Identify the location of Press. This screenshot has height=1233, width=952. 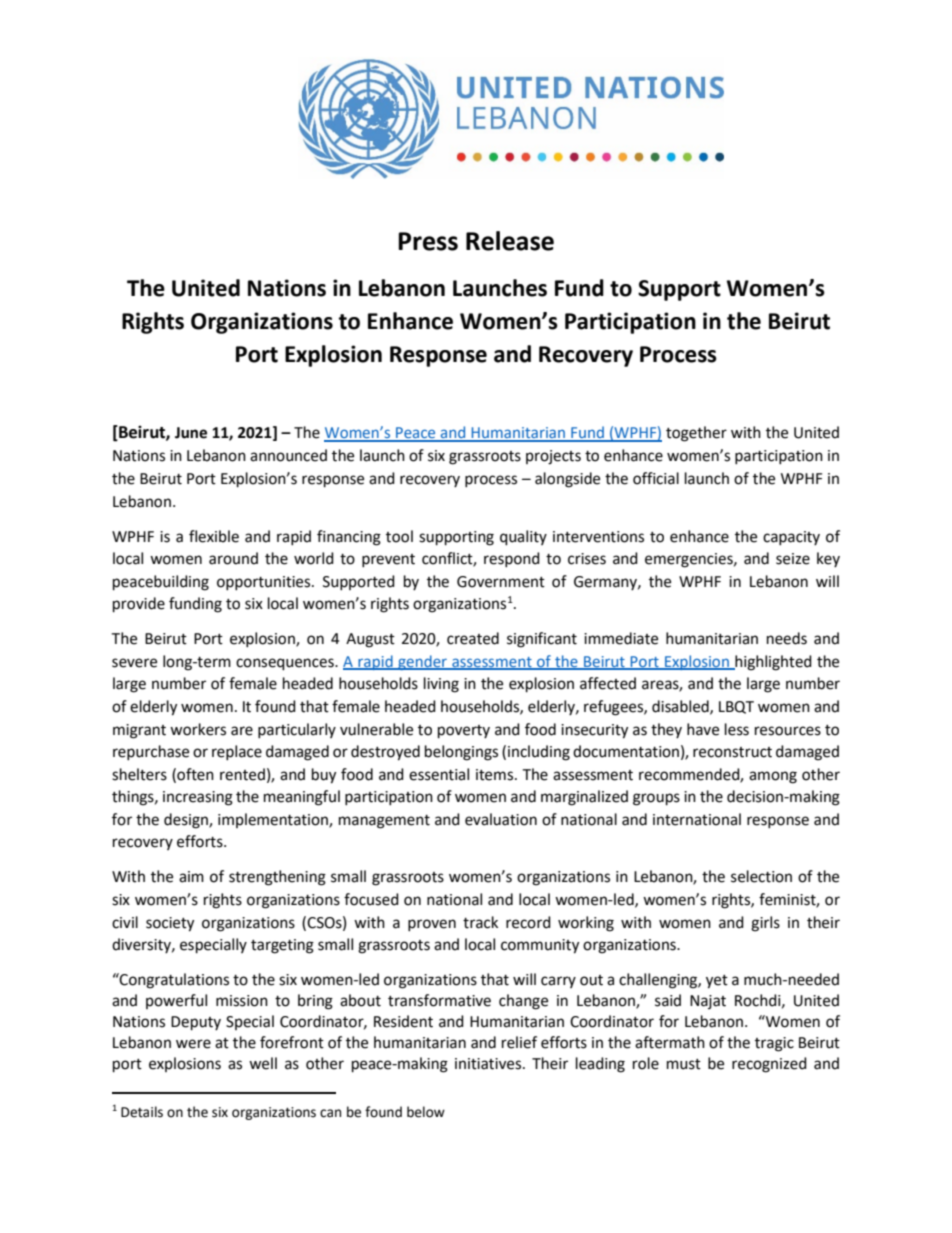
(428, 241).
